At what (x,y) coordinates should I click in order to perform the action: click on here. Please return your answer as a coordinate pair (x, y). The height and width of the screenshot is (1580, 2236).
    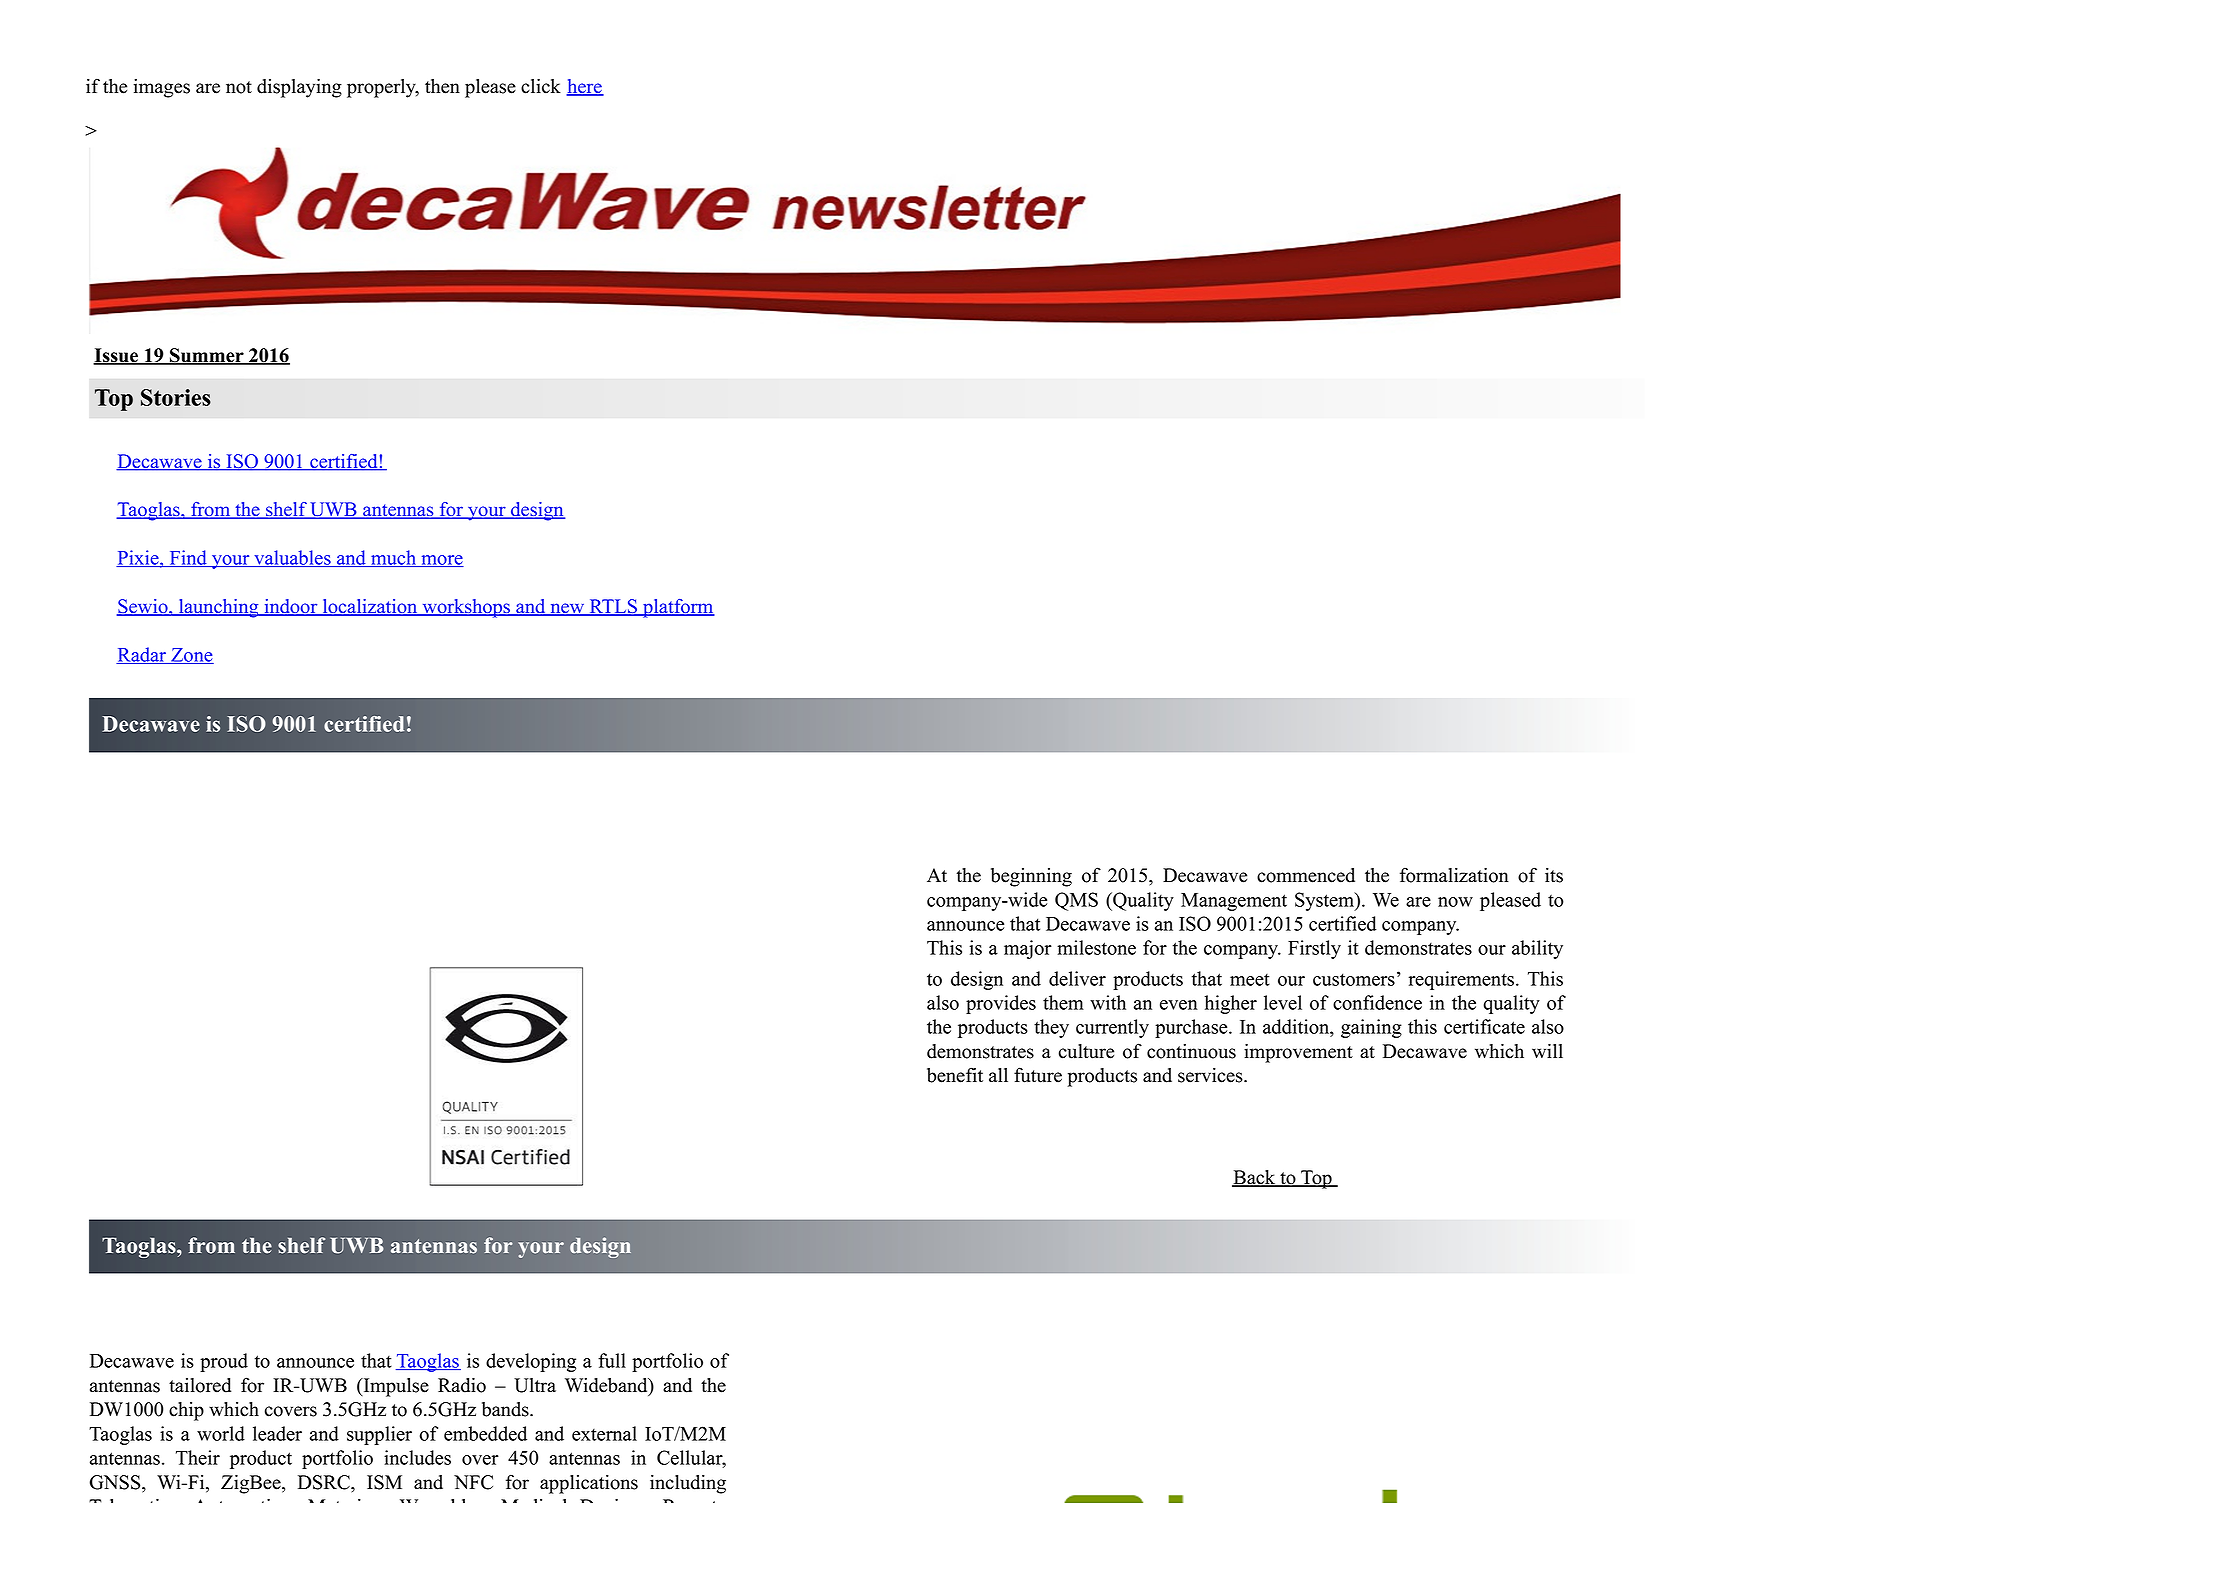
    Looking at the image, I should click on (585, 87).
